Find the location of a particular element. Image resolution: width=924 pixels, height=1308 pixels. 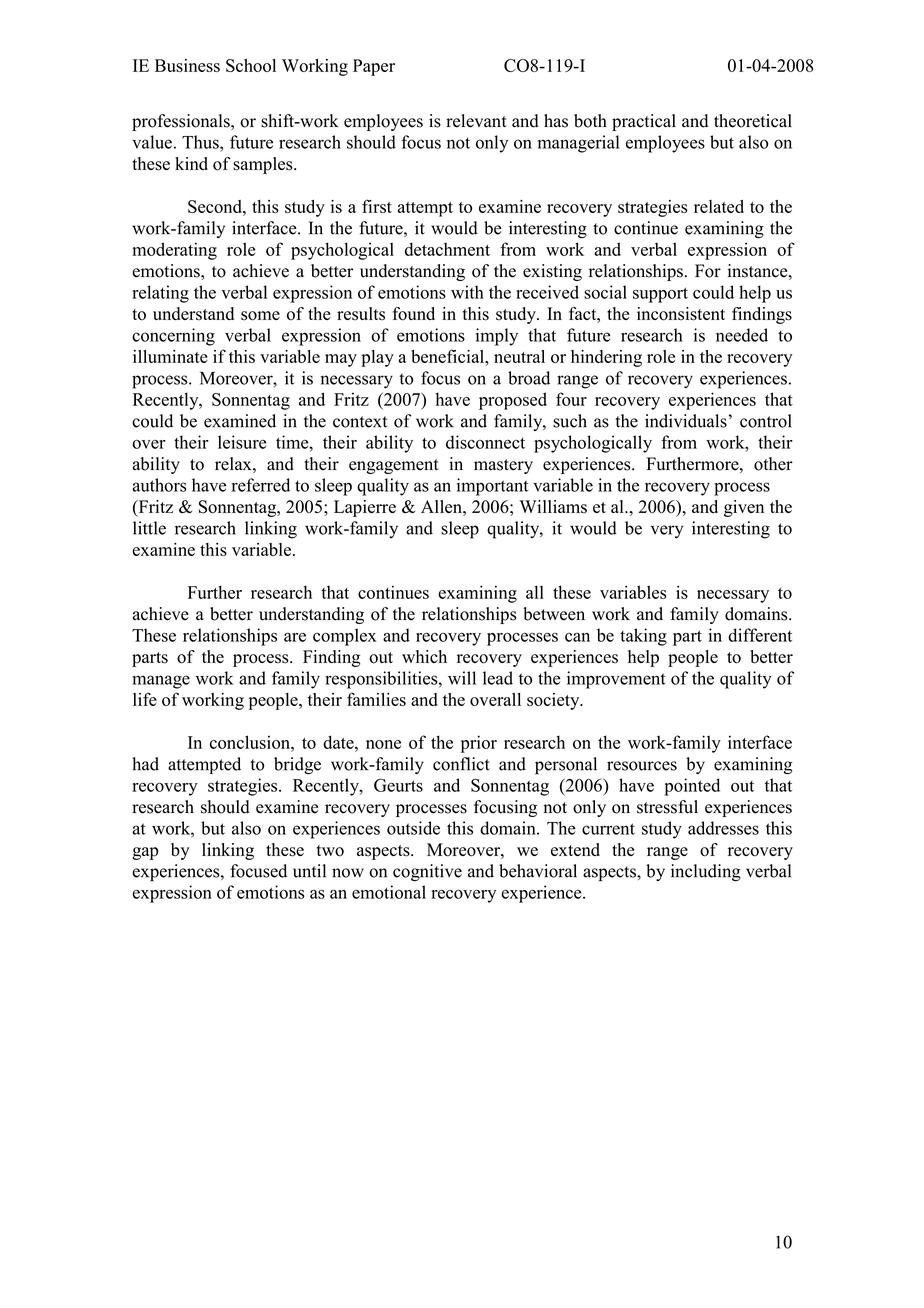

taking is located at coordinates (643, 637).
